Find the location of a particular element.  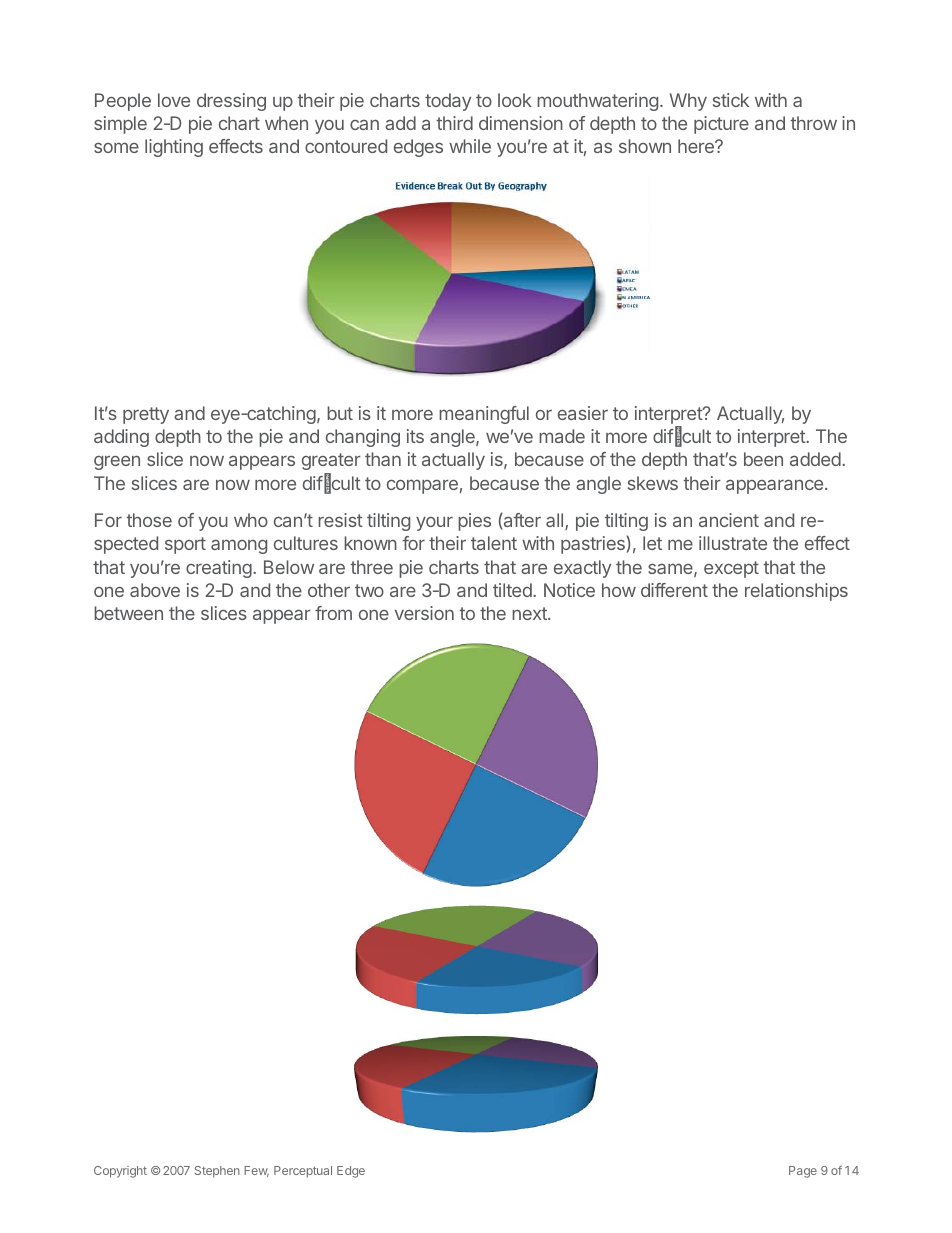

been is located at coordinates (763, 459).
